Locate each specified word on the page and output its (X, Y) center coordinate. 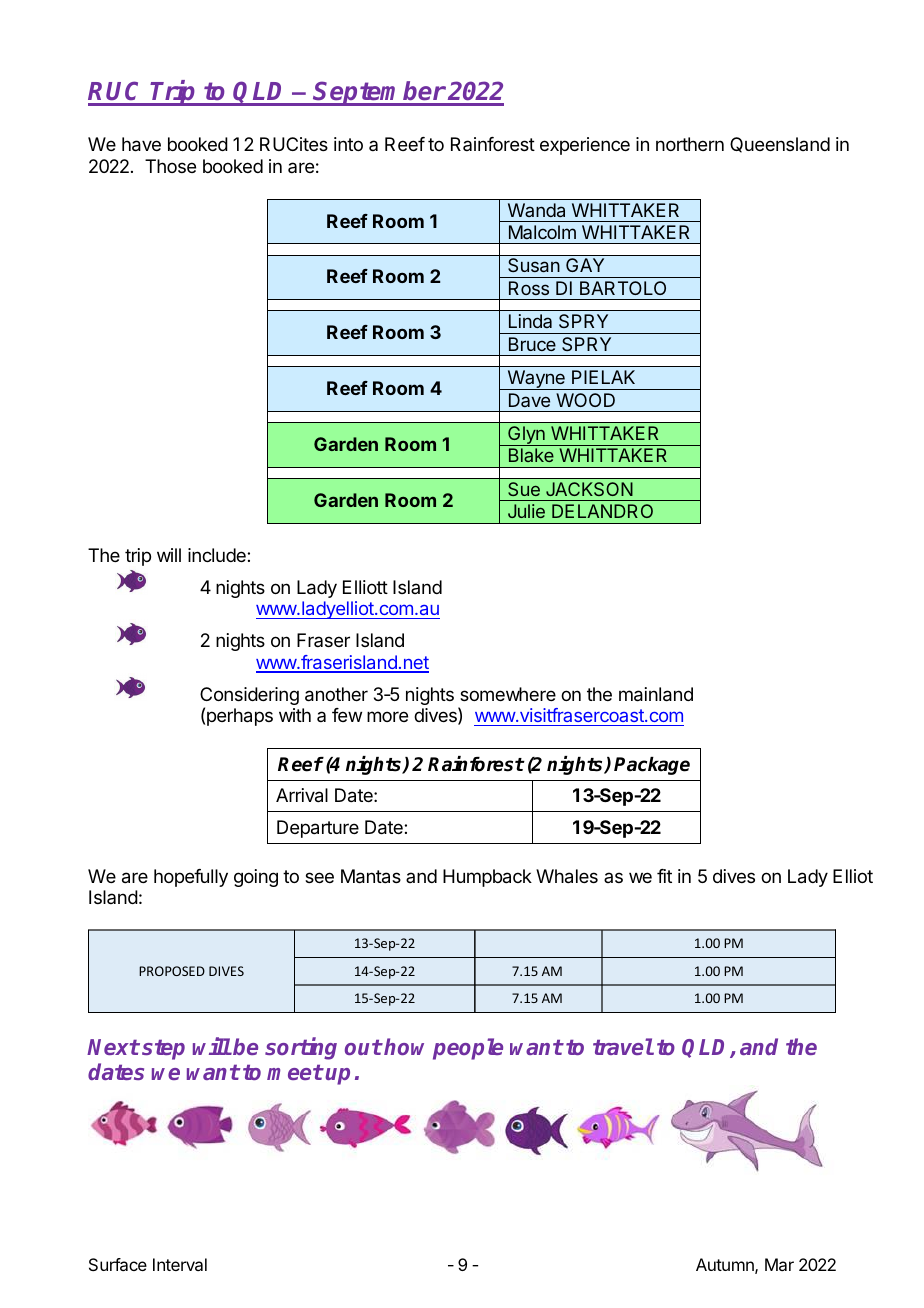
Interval (180, 1264)
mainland (656, 694)
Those (170, 166)
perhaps (240, 717)
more (387, 716)
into (348, 144)
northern (690, 144)
